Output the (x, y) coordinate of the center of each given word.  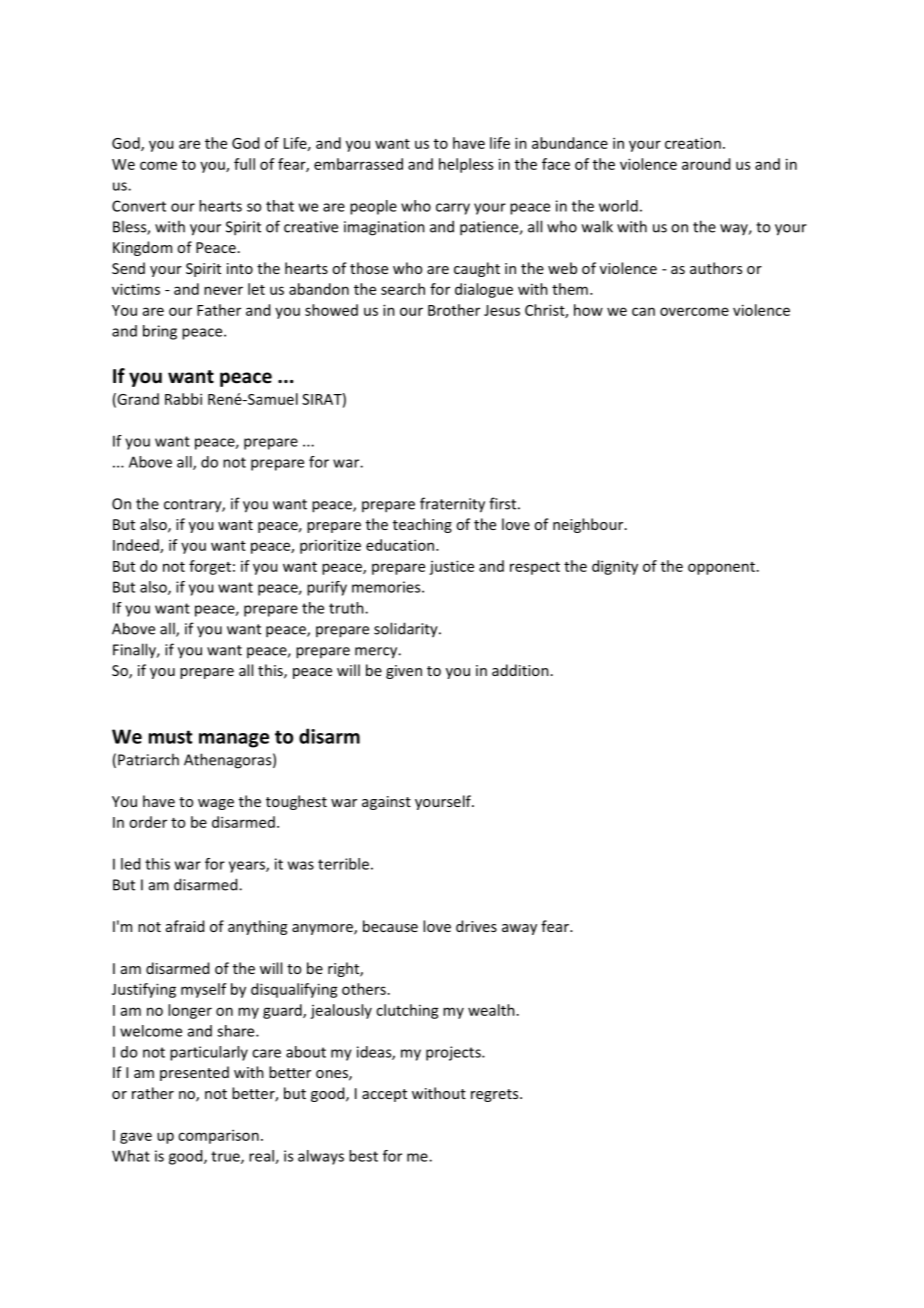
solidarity (407, 630)
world (618, 206)
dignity (615, 567)
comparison (218, 1136)
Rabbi (183, 399)
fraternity (452, 505)
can (643, 311)
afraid (185, 926)
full (244, 164)
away (519, 929)
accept (384, 1095)
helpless (466, 165)
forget (210, 567)
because (390, 926)
